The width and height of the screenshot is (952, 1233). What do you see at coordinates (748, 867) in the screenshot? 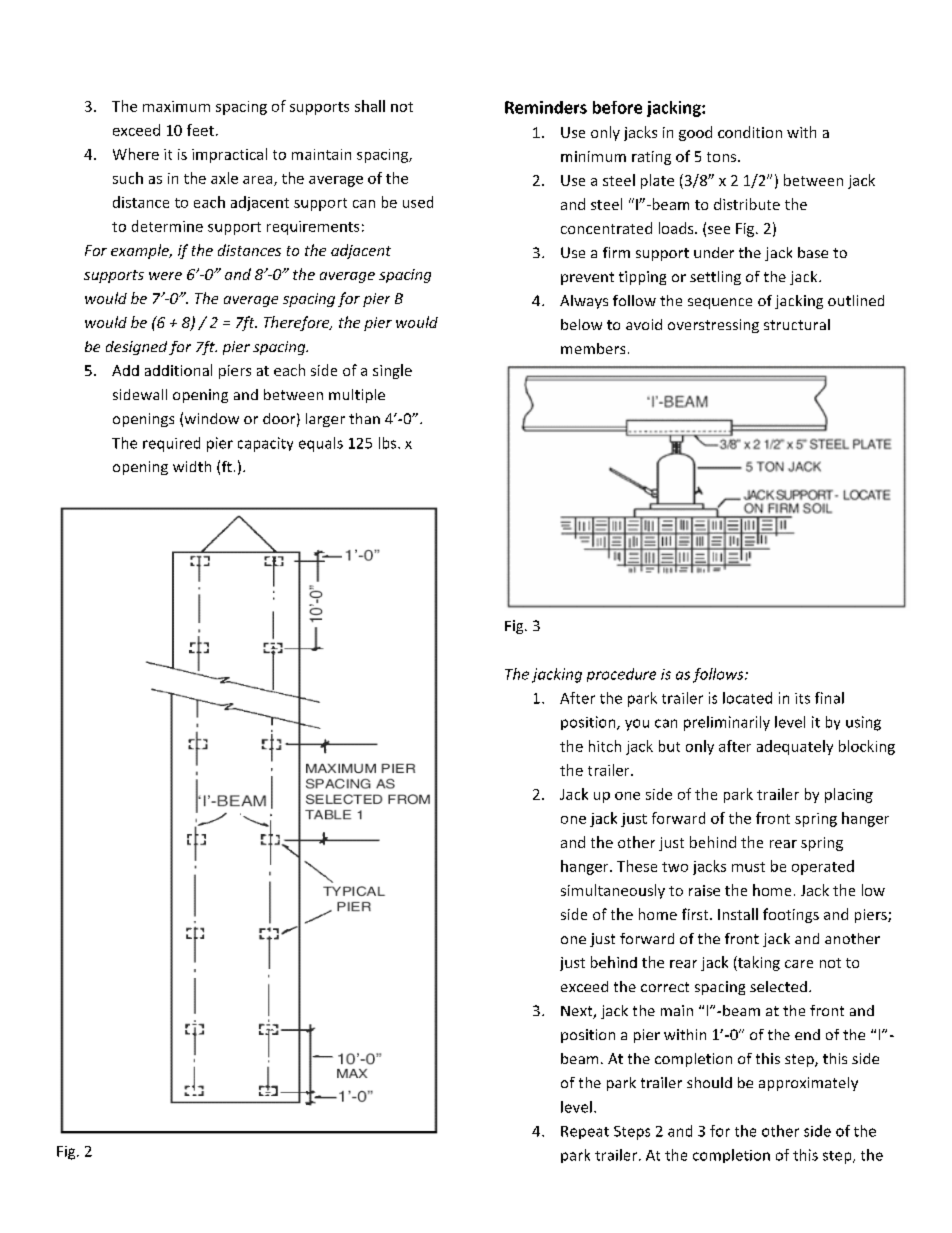
I see `must` at bounding box center [748, 867].
